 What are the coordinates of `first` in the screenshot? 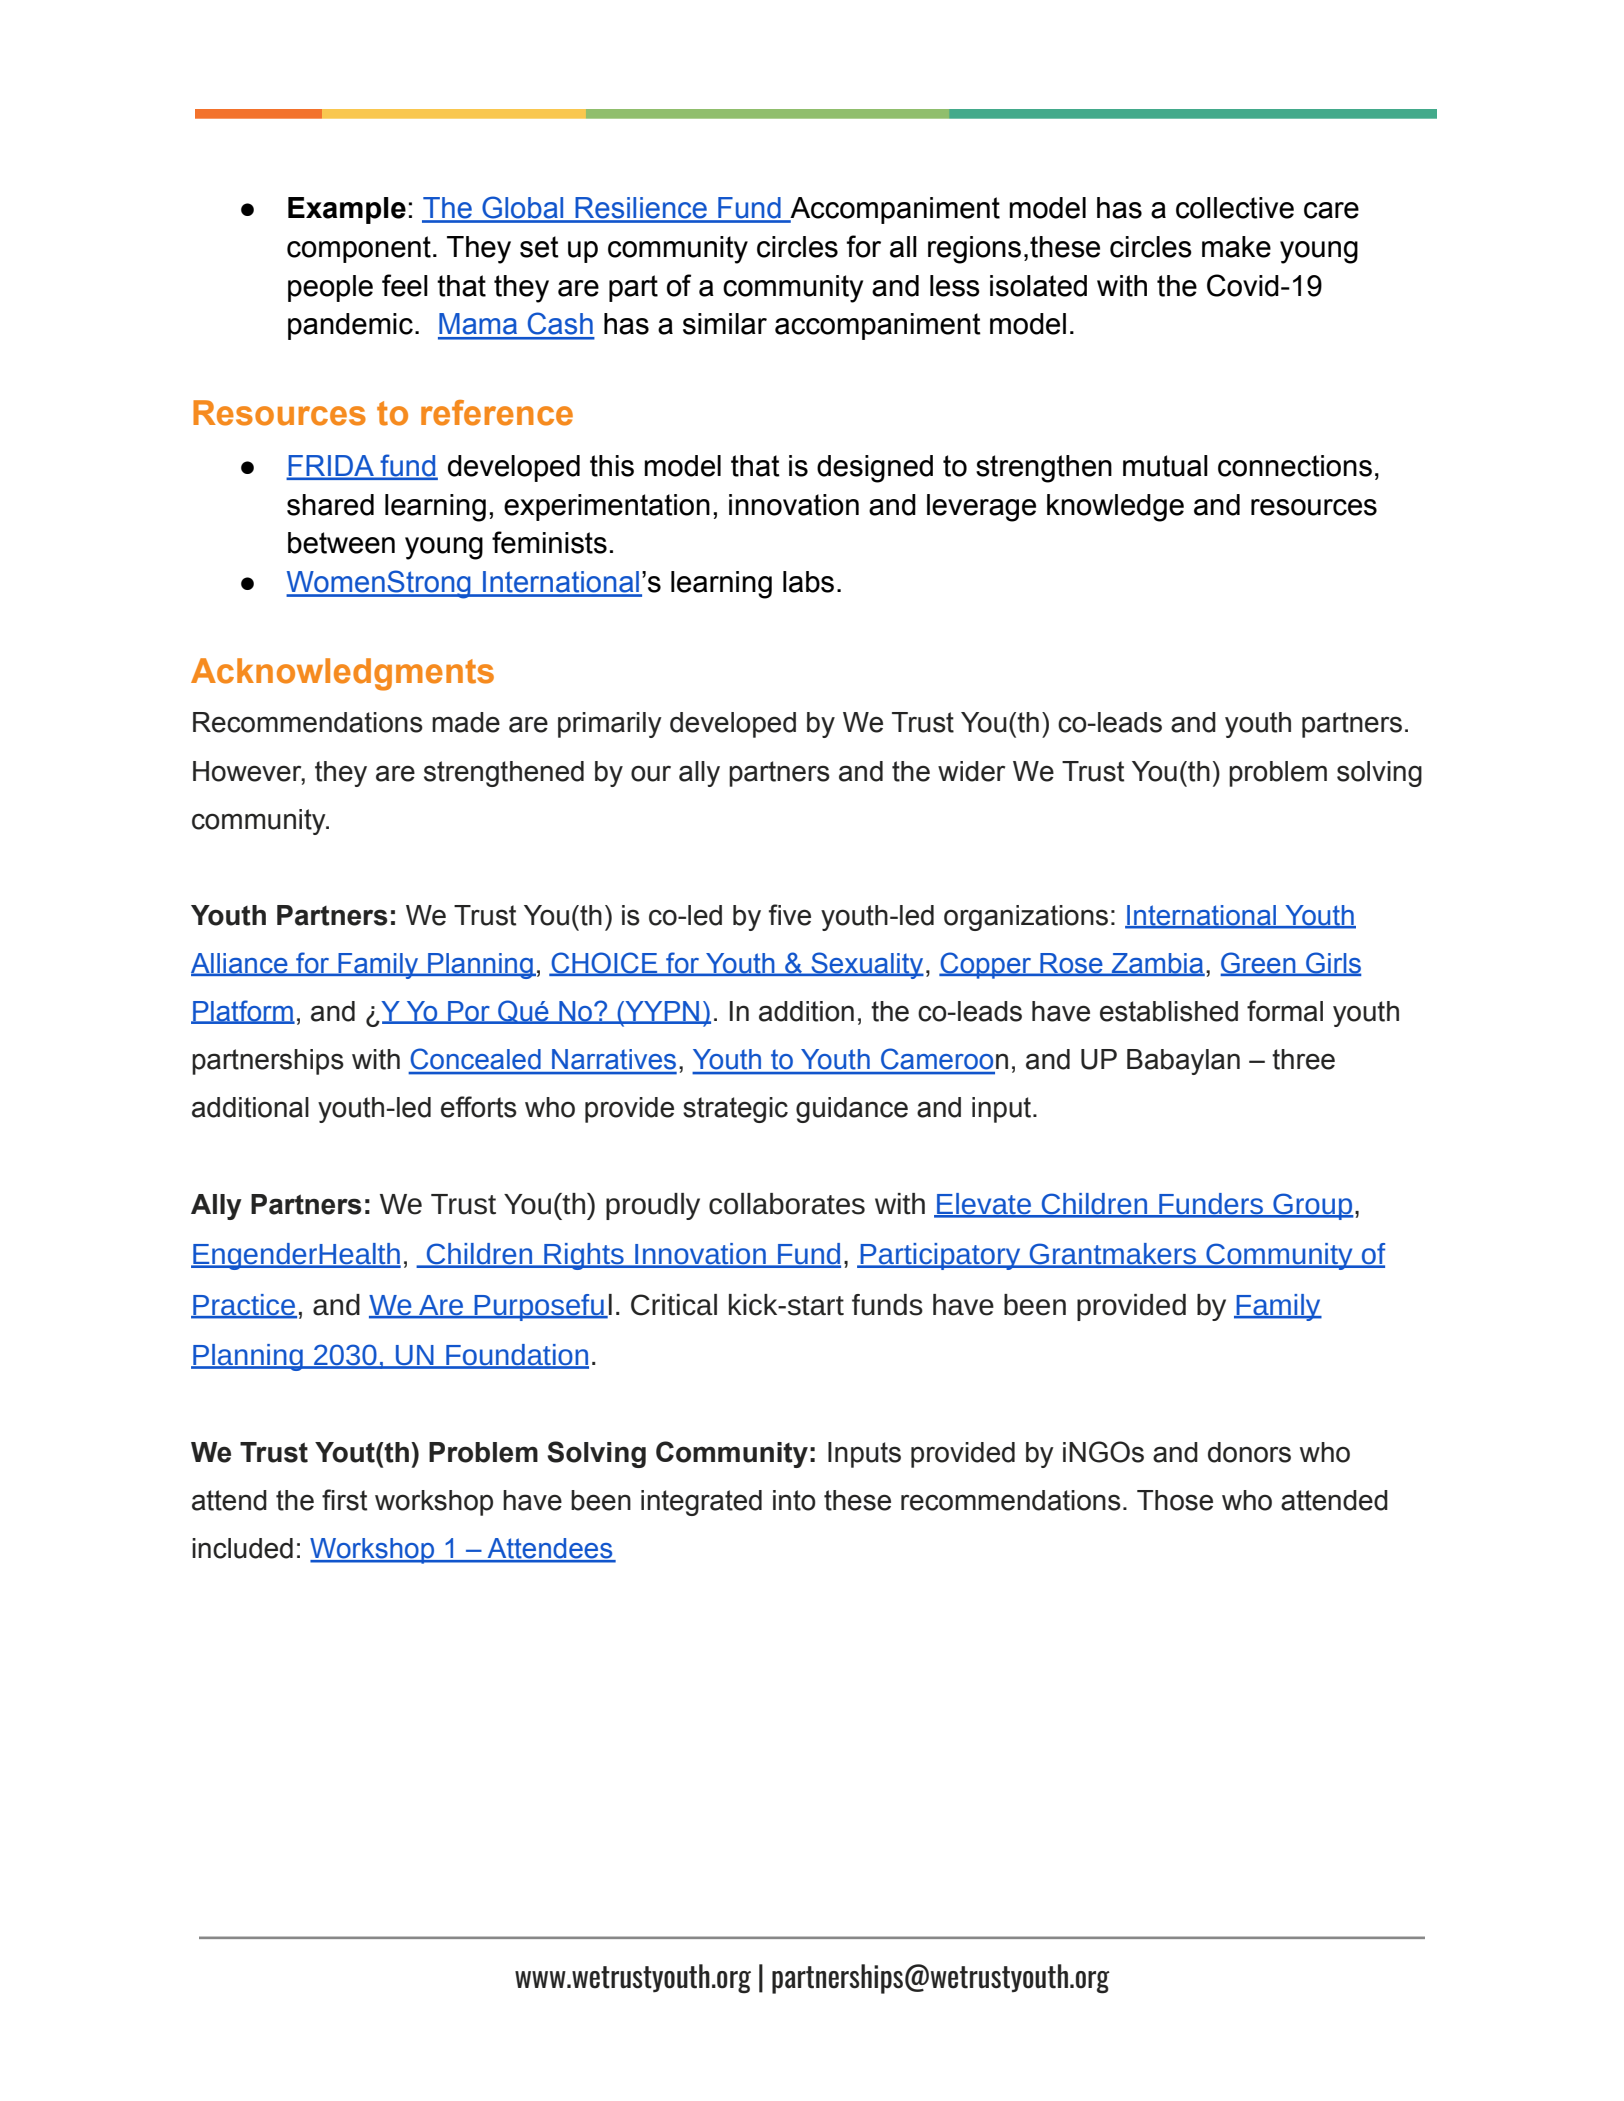 It's located at (344, 1500).
